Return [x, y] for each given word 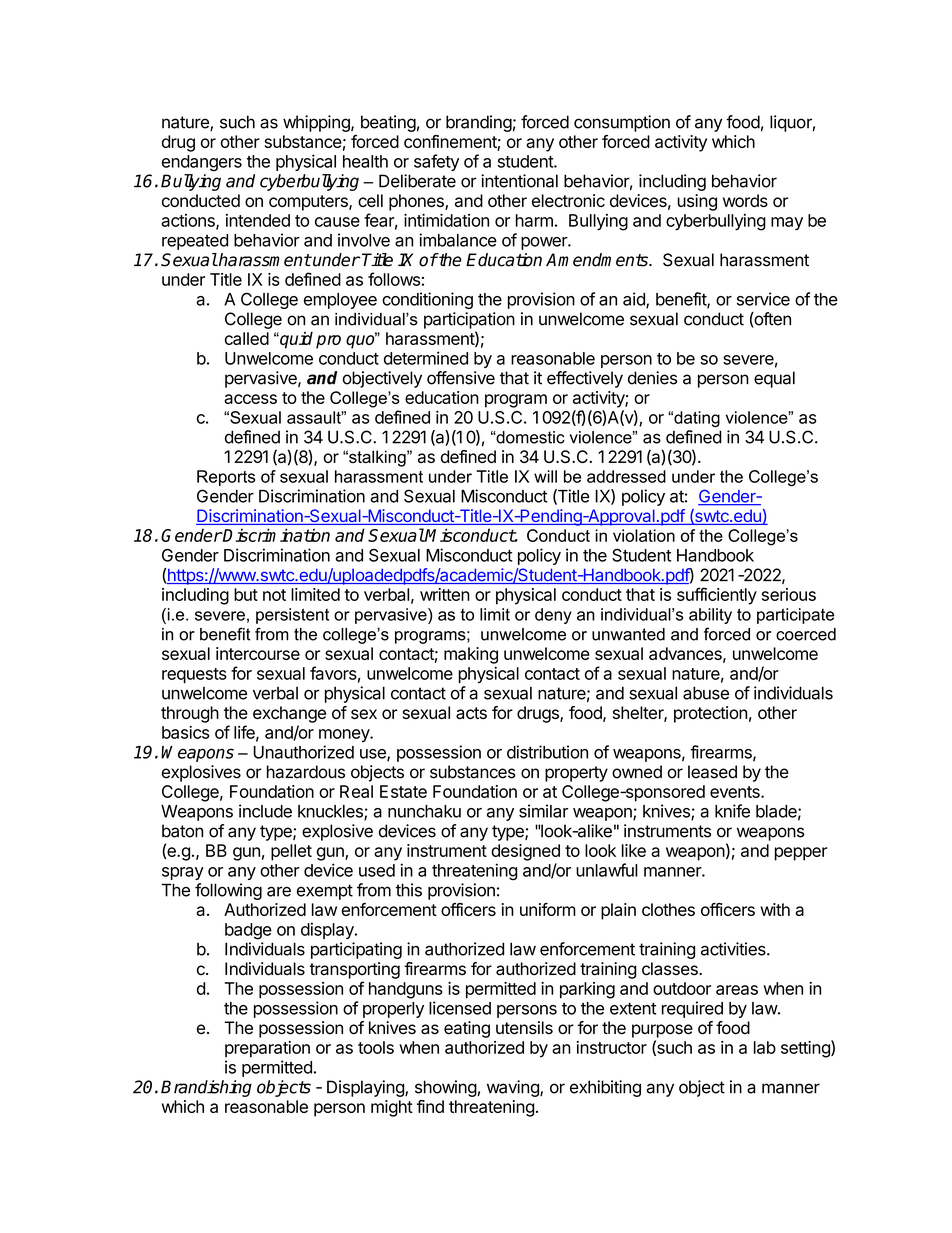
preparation [267, 1049]
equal [774, 379]
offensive [461, 378]
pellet [291, 852]
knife [732, 811]
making [471, 655]
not [274, 595]
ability [710, 616]
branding [479, 123]
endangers [202, 163]
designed [525, 852]
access [250, 399]
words [745, 200]
